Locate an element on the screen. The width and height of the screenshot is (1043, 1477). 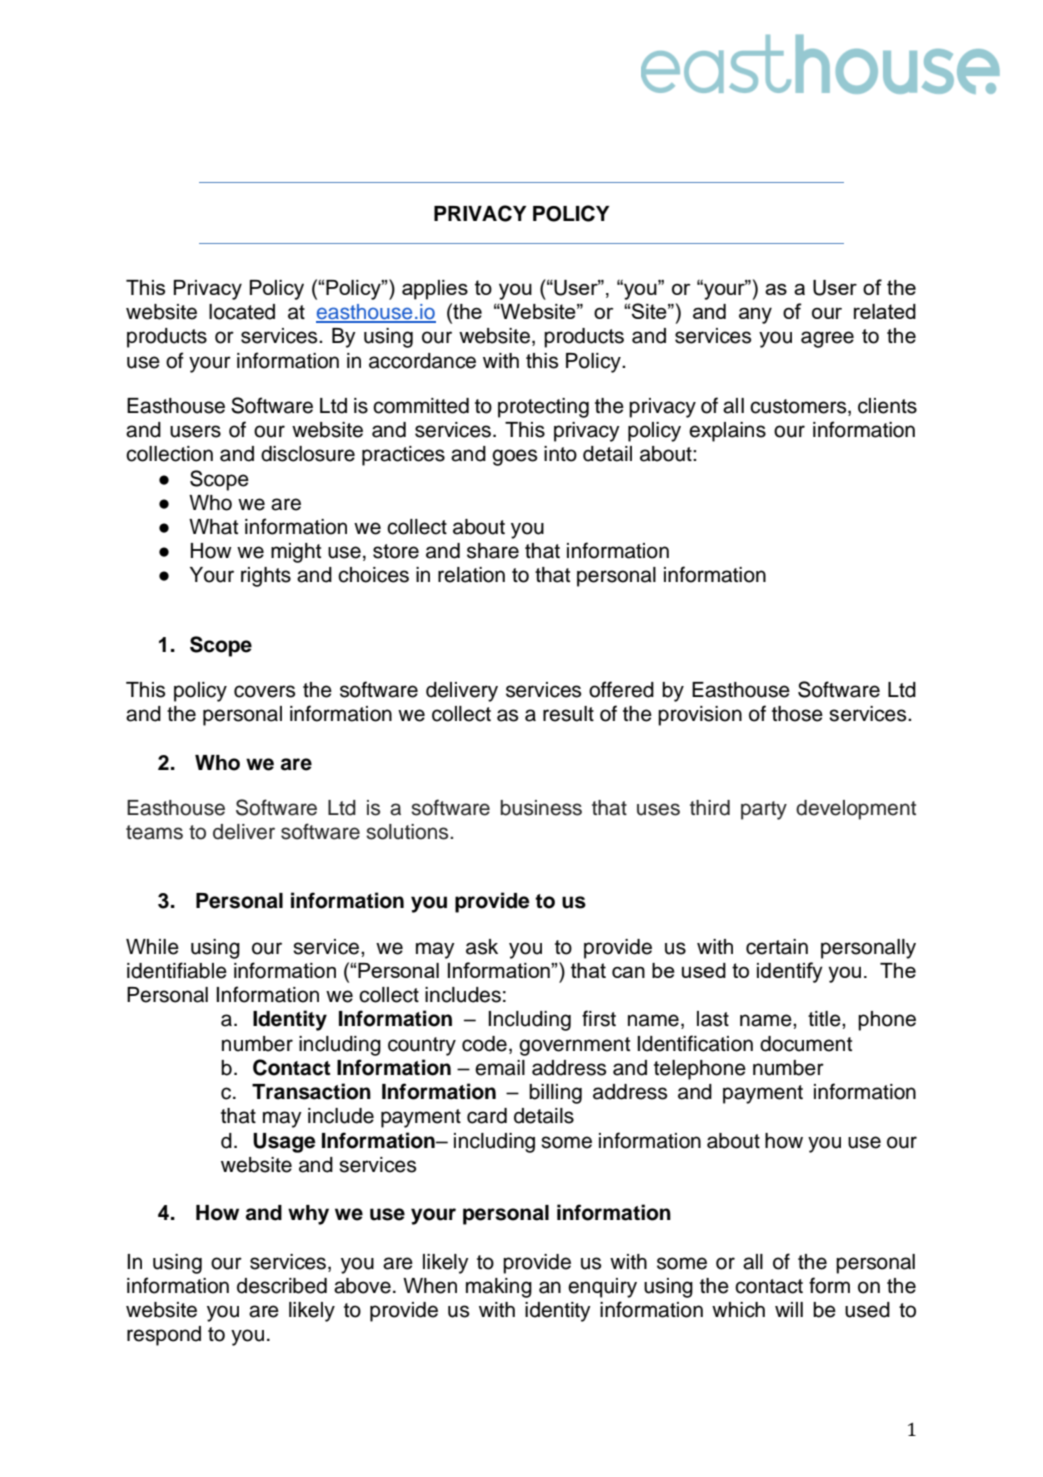
teams is located at coordinates (154, 832).
